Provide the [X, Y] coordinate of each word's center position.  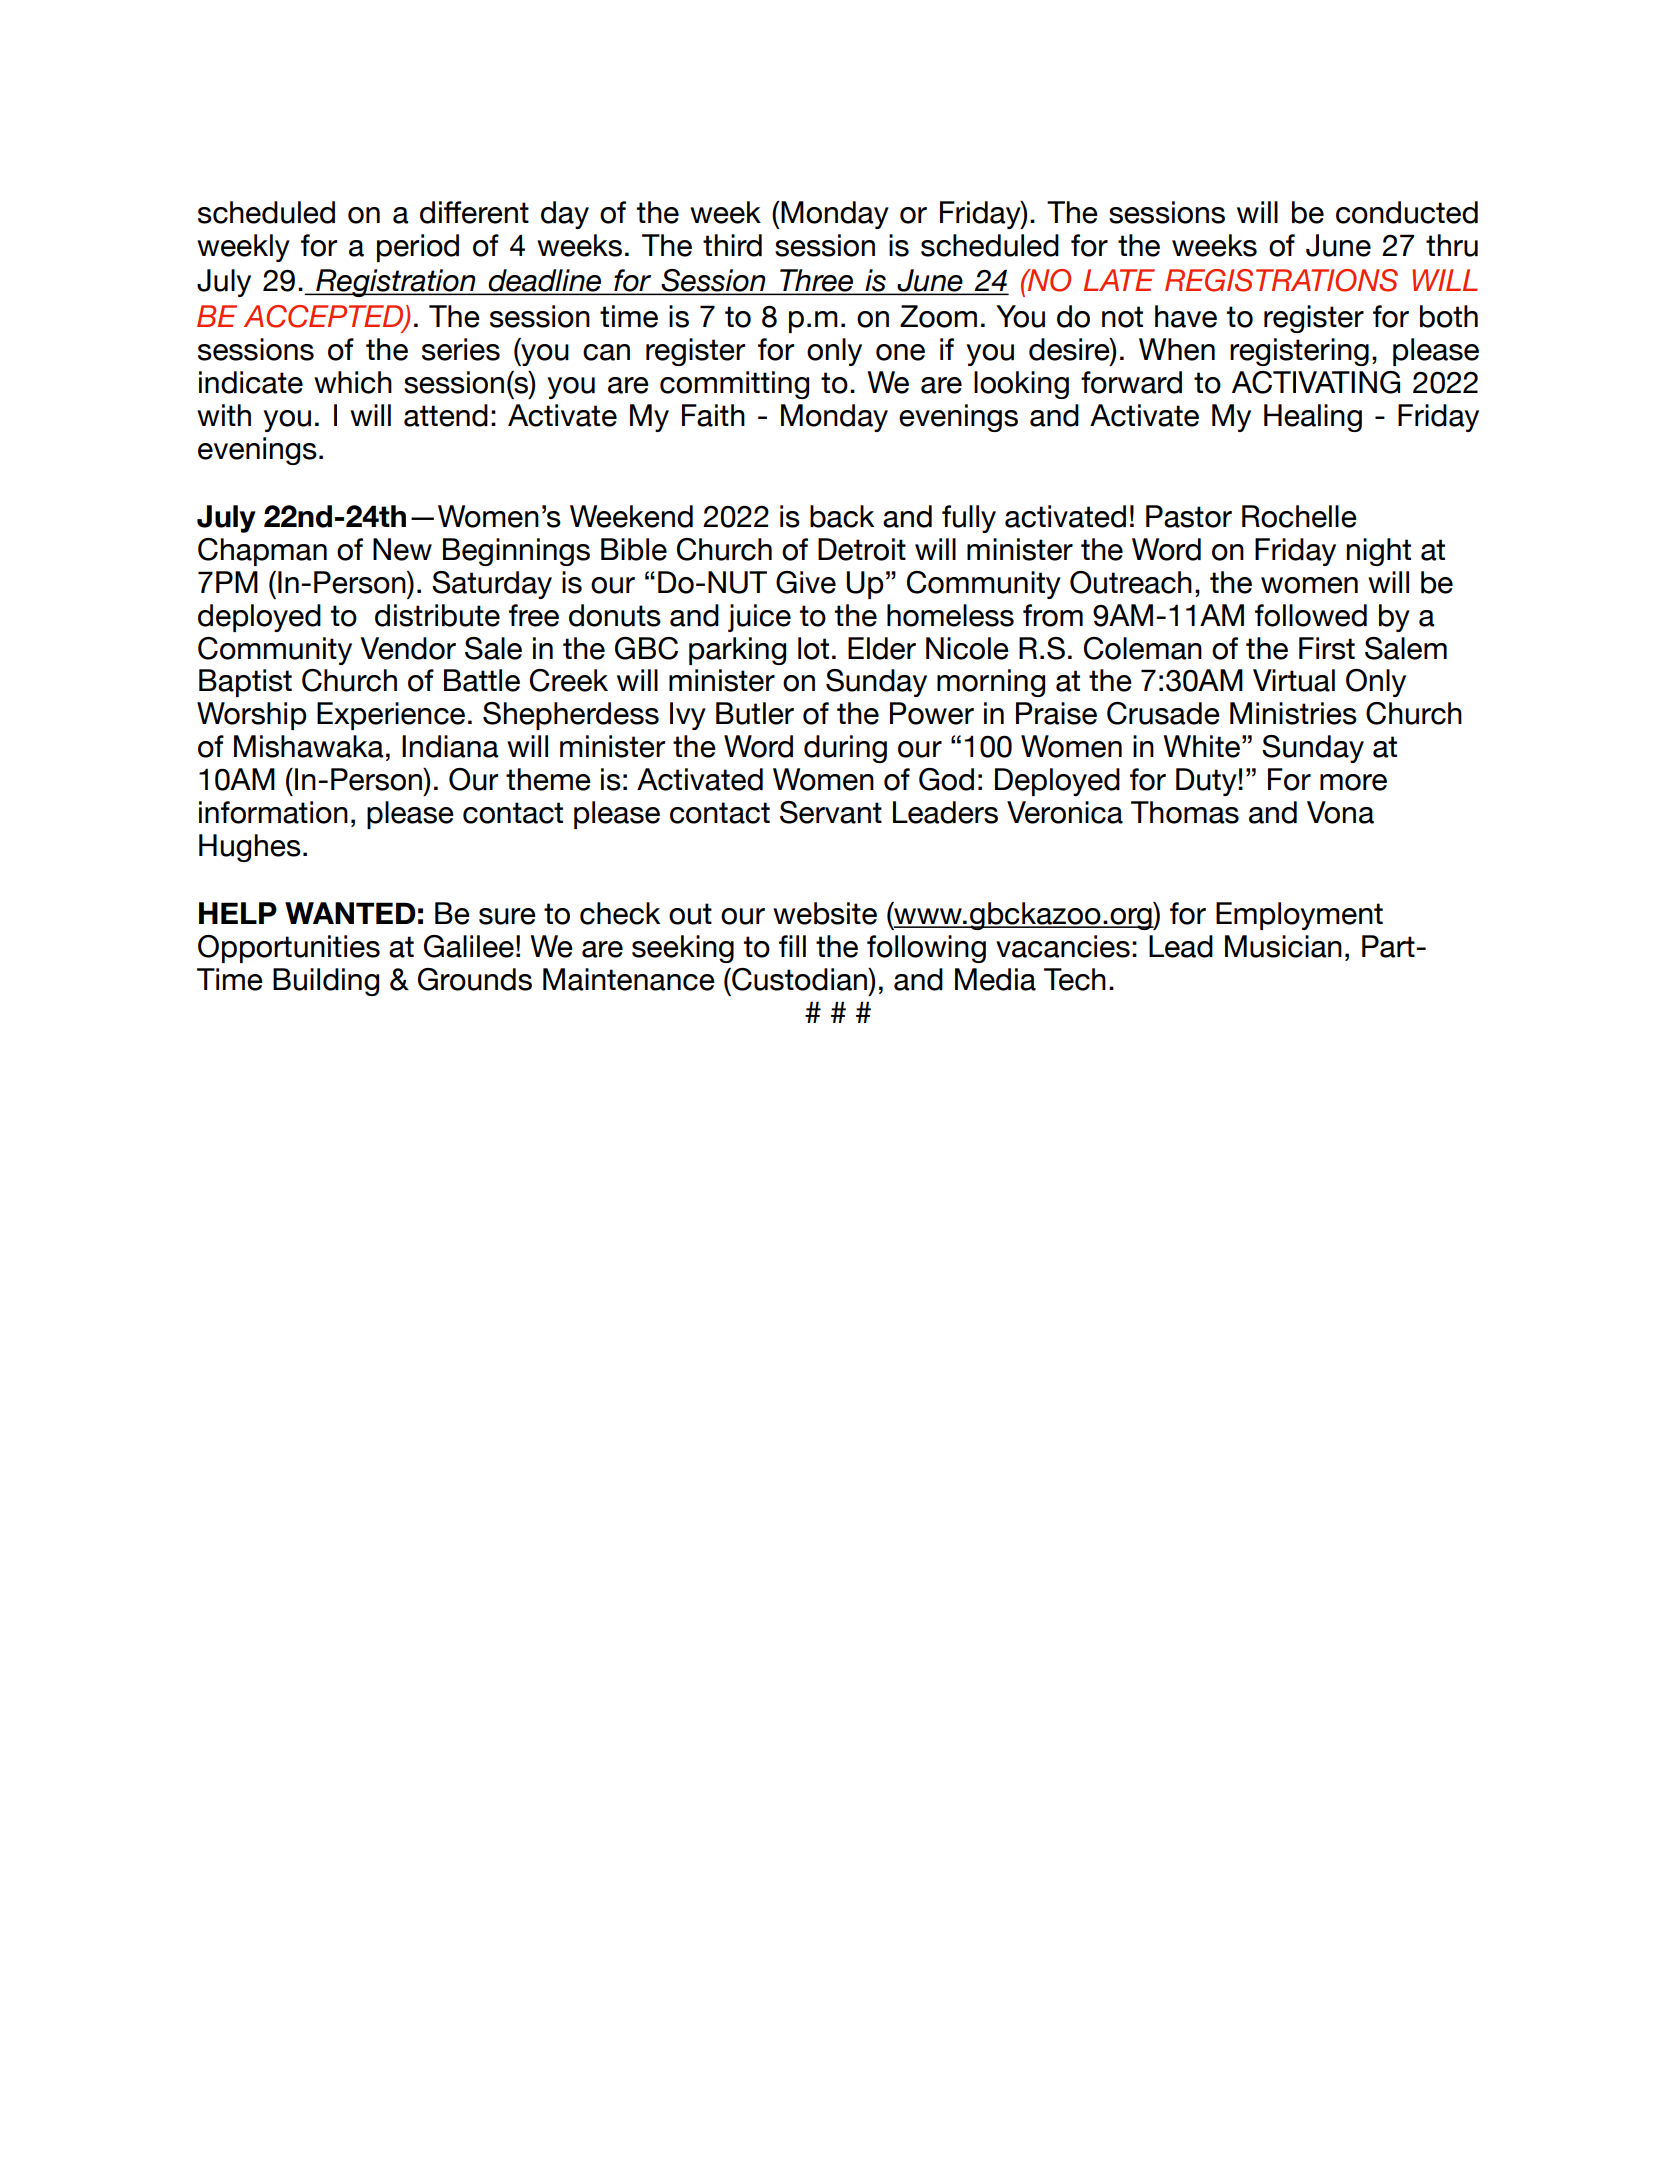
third [732, 245]
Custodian [800, 979]
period [418, 248]
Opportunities [289, 949]
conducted [1407, 212]
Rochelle [1299, 516]
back [842, 516]
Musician [1283, 946]
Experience [391, 716]
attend [446, 415]
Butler [755, 713]
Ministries [1293, 713]
